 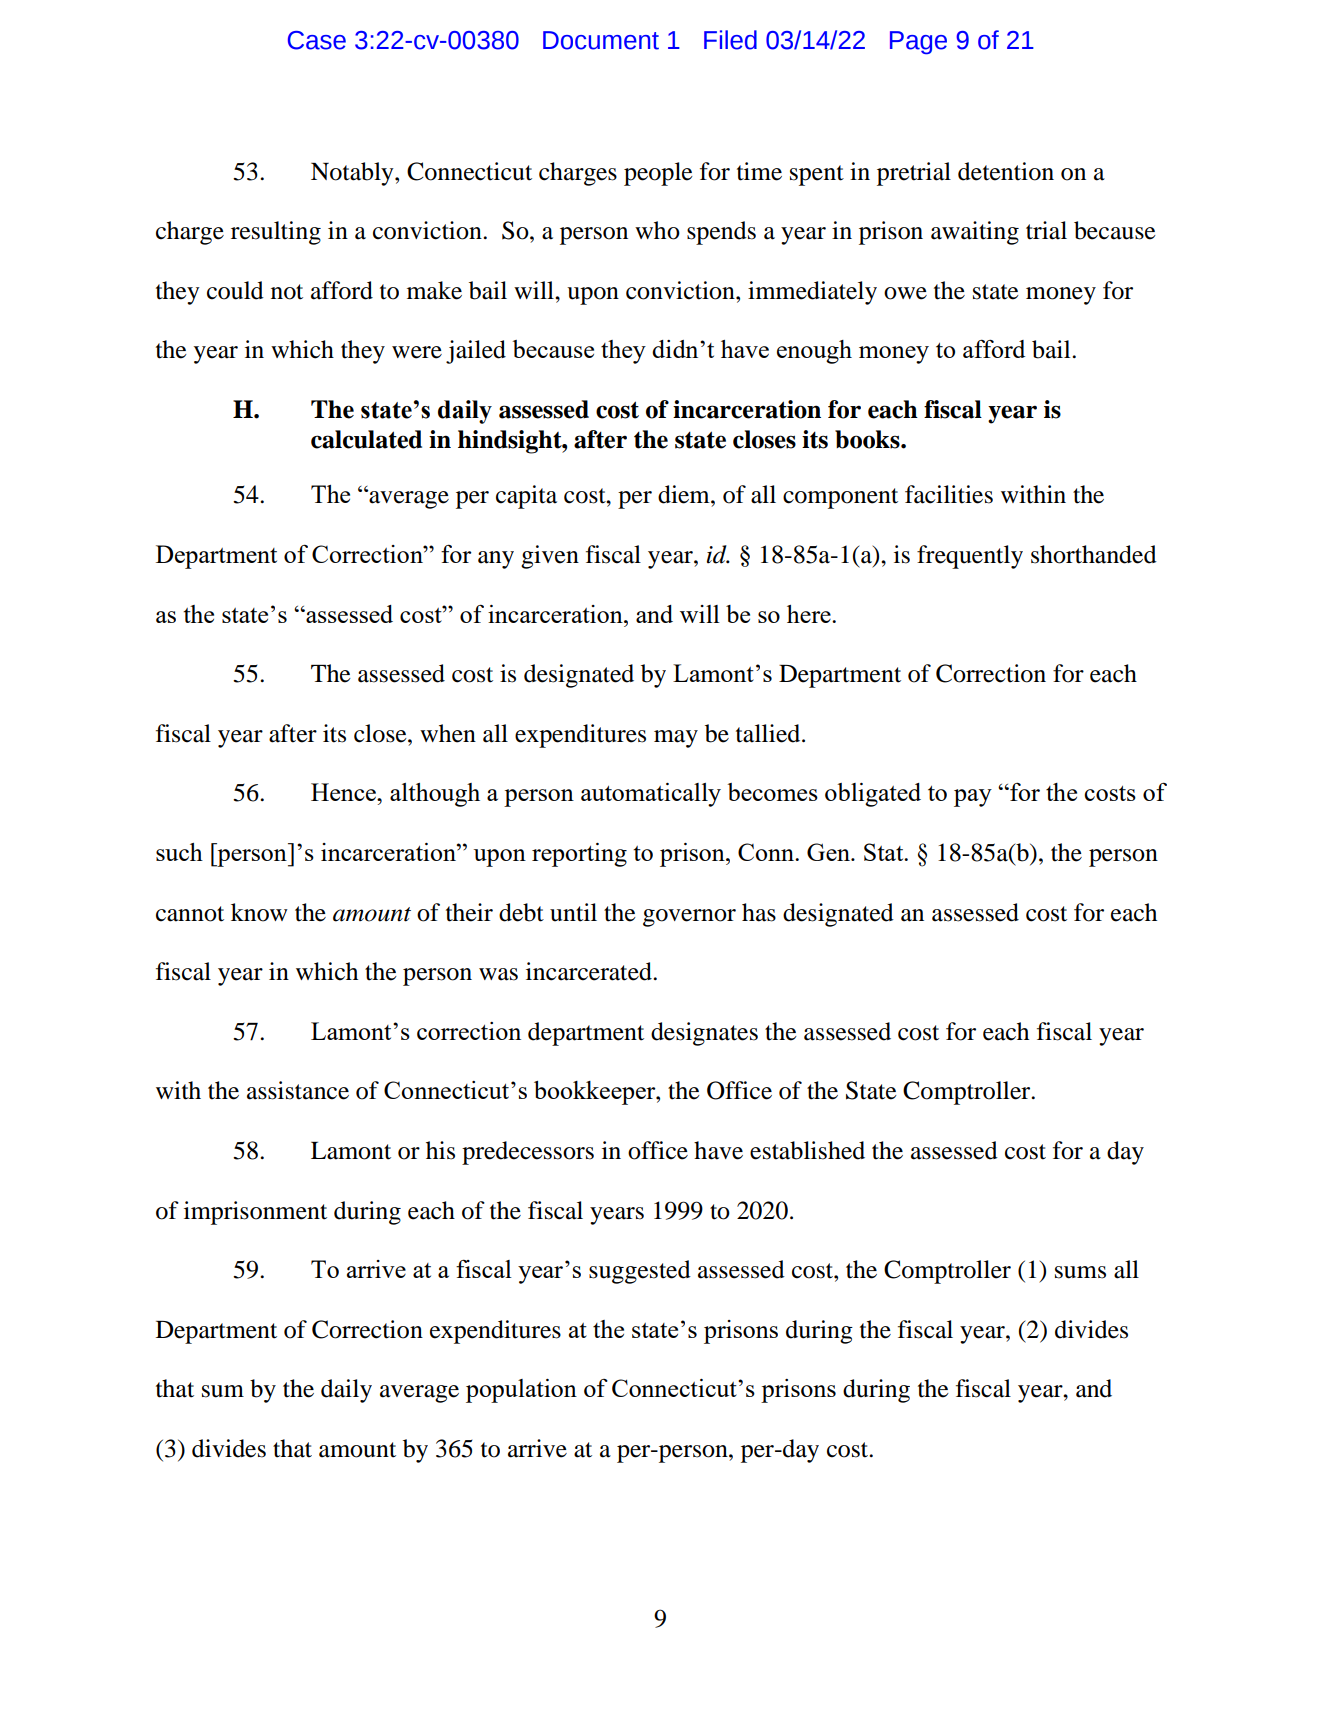 What do you see at coordinates (640, 1272) in the page?
I see `suggested` at bounding box center [640, 1272].
